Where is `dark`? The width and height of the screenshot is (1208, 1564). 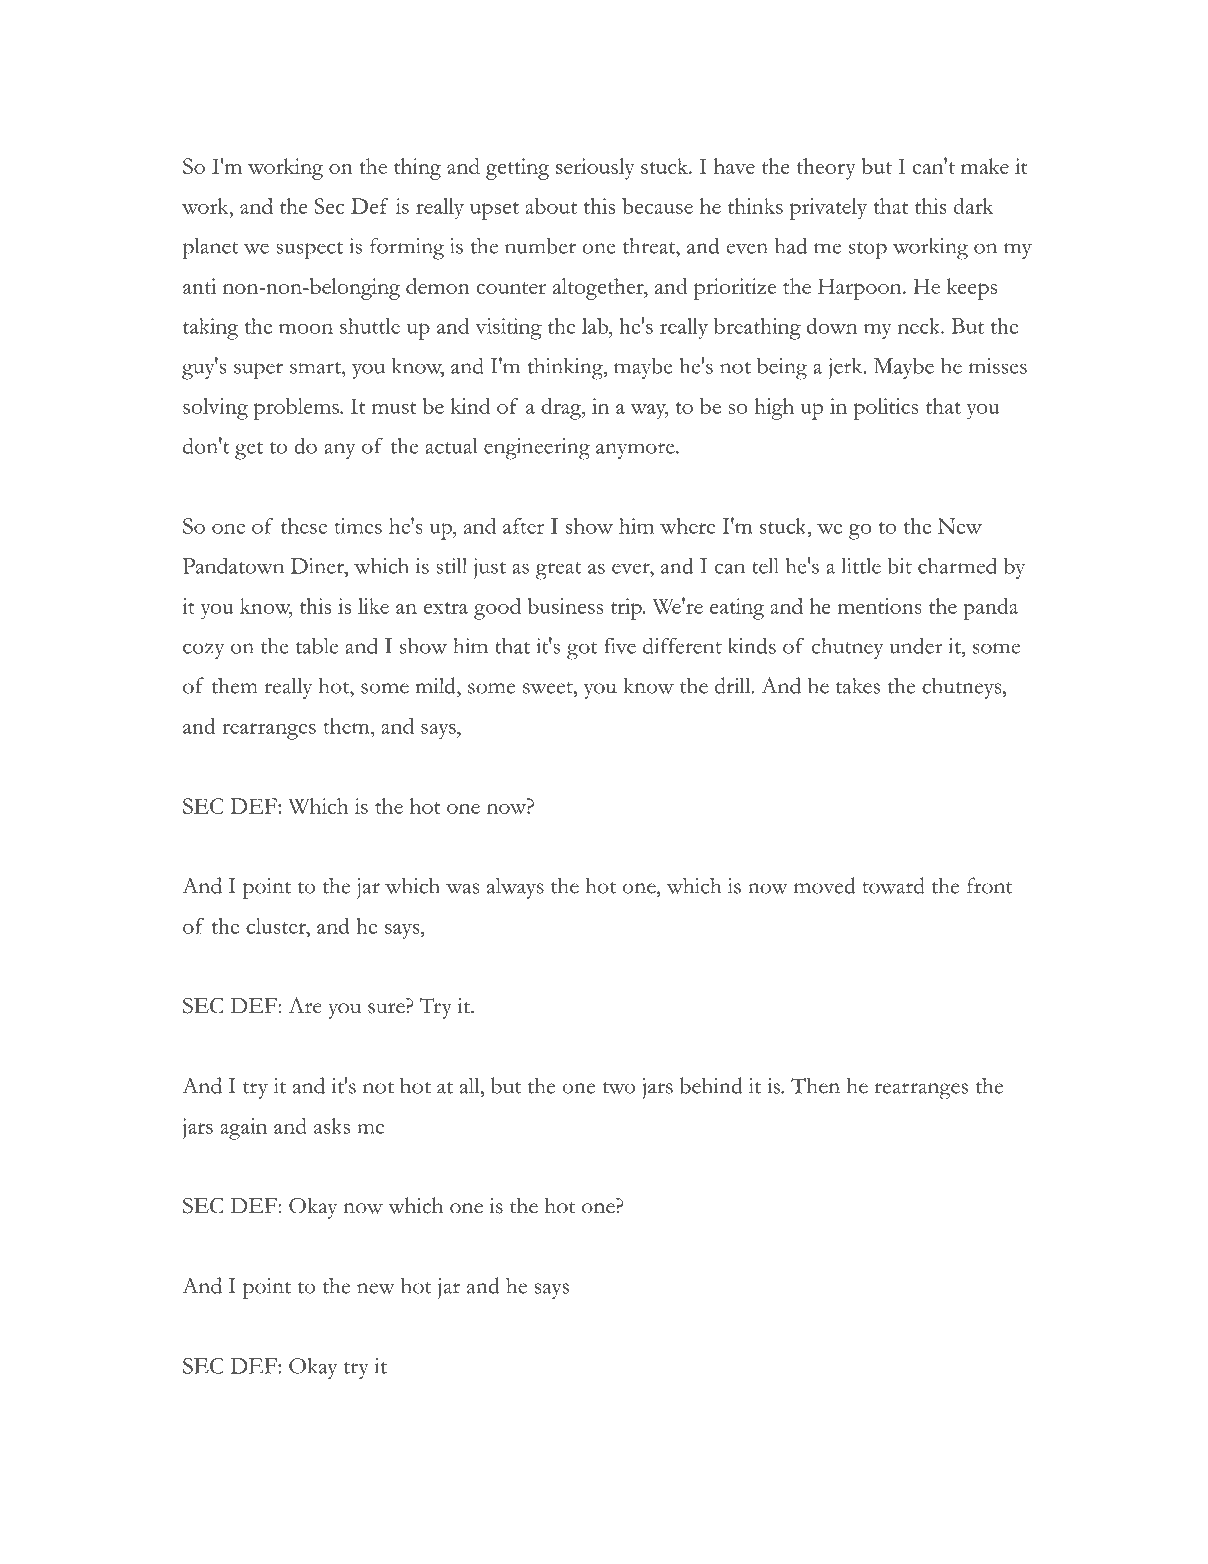 dark is located at coordinates (974, 206).
